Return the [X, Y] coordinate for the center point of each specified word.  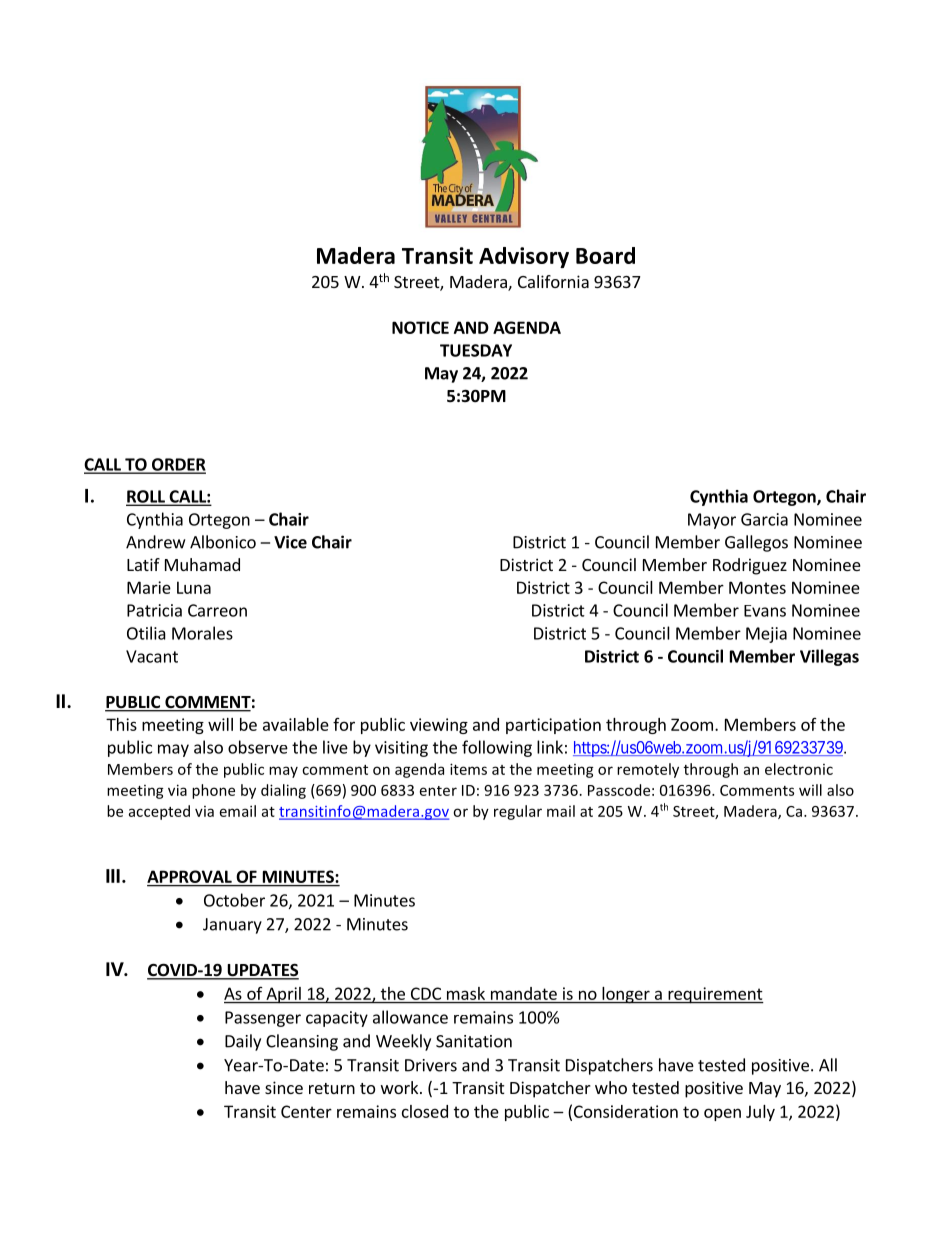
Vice [290, 542]
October [234, 900]
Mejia [766, 635]
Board [605, 255]
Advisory [524, 257]
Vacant [152, 656]
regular [518, 812]
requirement [715, 995]
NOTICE [420, 327]
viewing [439, 726]
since [284, 1087]
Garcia [764, 519]
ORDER [178, 465]
